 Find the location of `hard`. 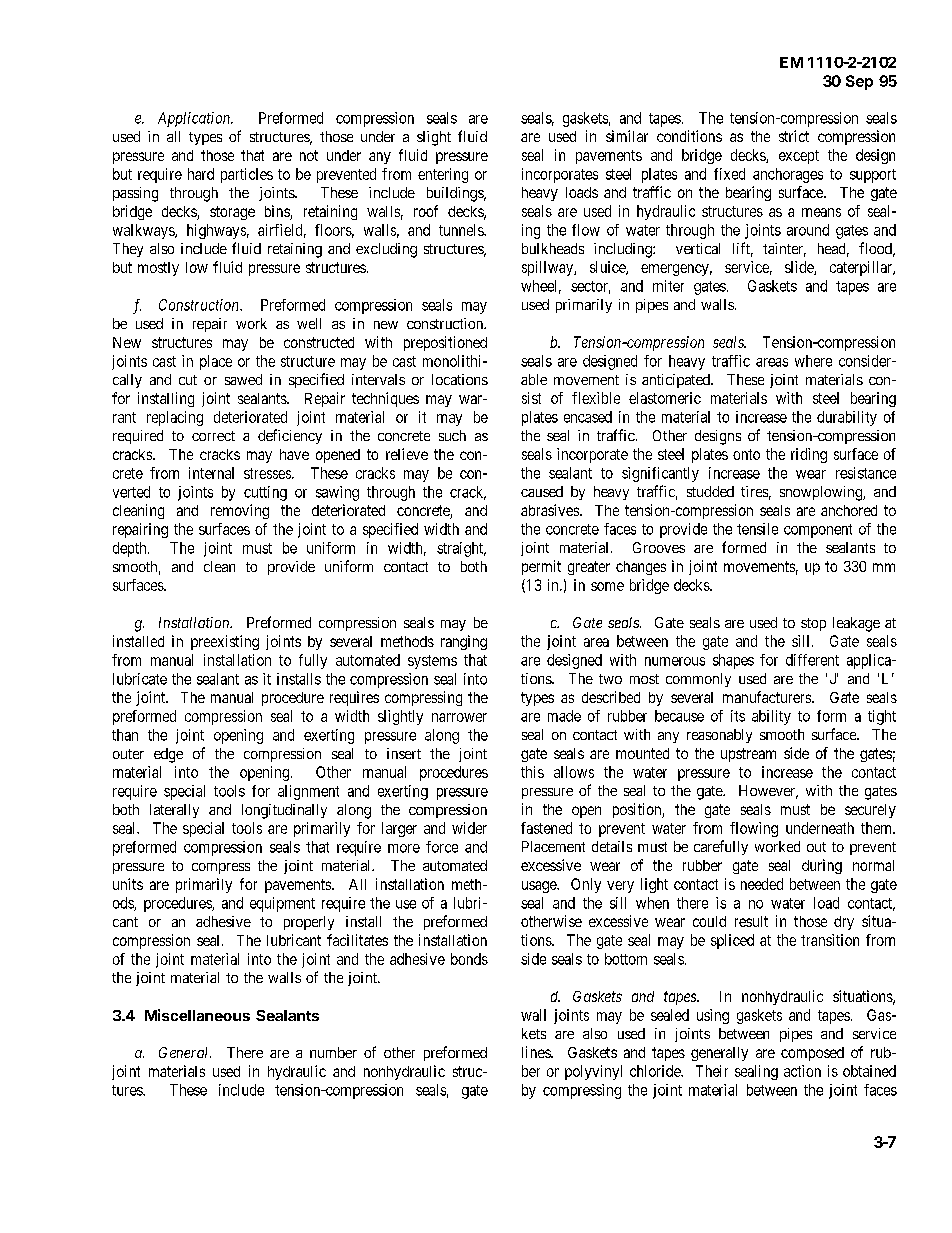

hard is located at coordinates (201, 174).
